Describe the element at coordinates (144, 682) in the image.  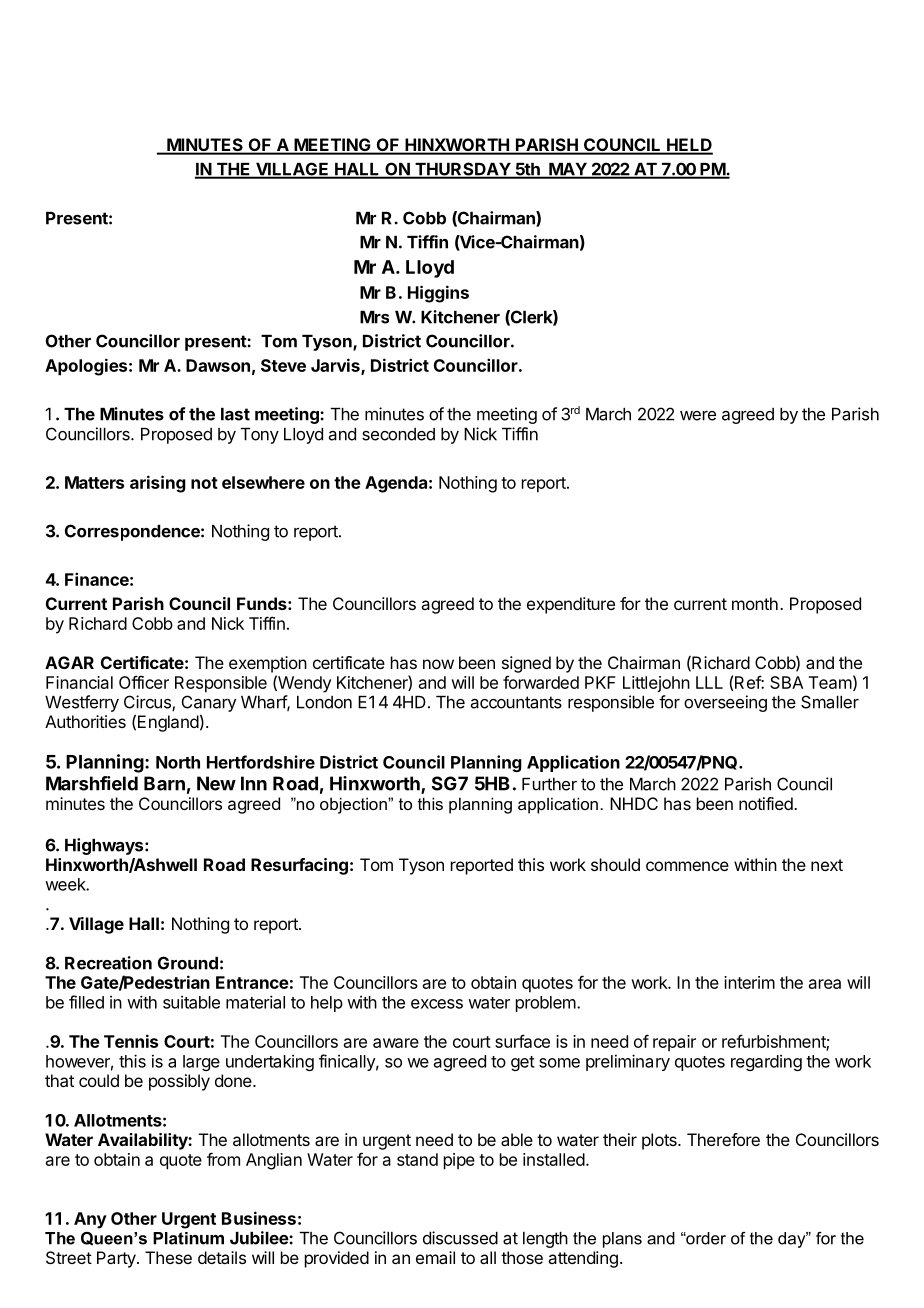
I see `Officer` at that location.
